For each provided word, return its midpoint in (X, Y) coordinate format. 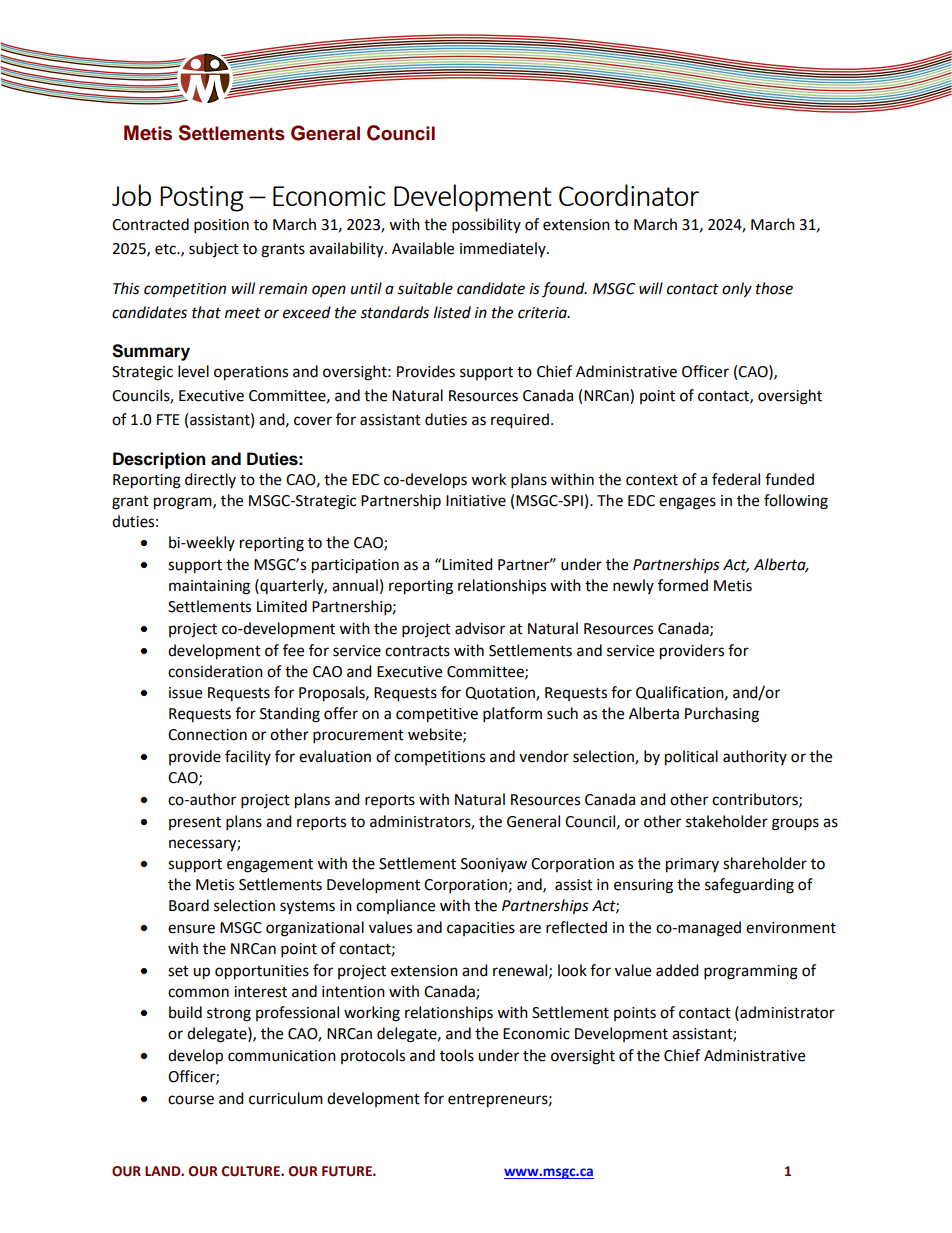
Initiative (476, 501)
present (195, 823)
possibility (486, 226)
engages (687, 503)
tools (457, 1055)
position (221, 226)
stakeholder (727, 821)
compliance (395, 906)
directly (210, 480)
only (737, 290)
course (191, 1100)
